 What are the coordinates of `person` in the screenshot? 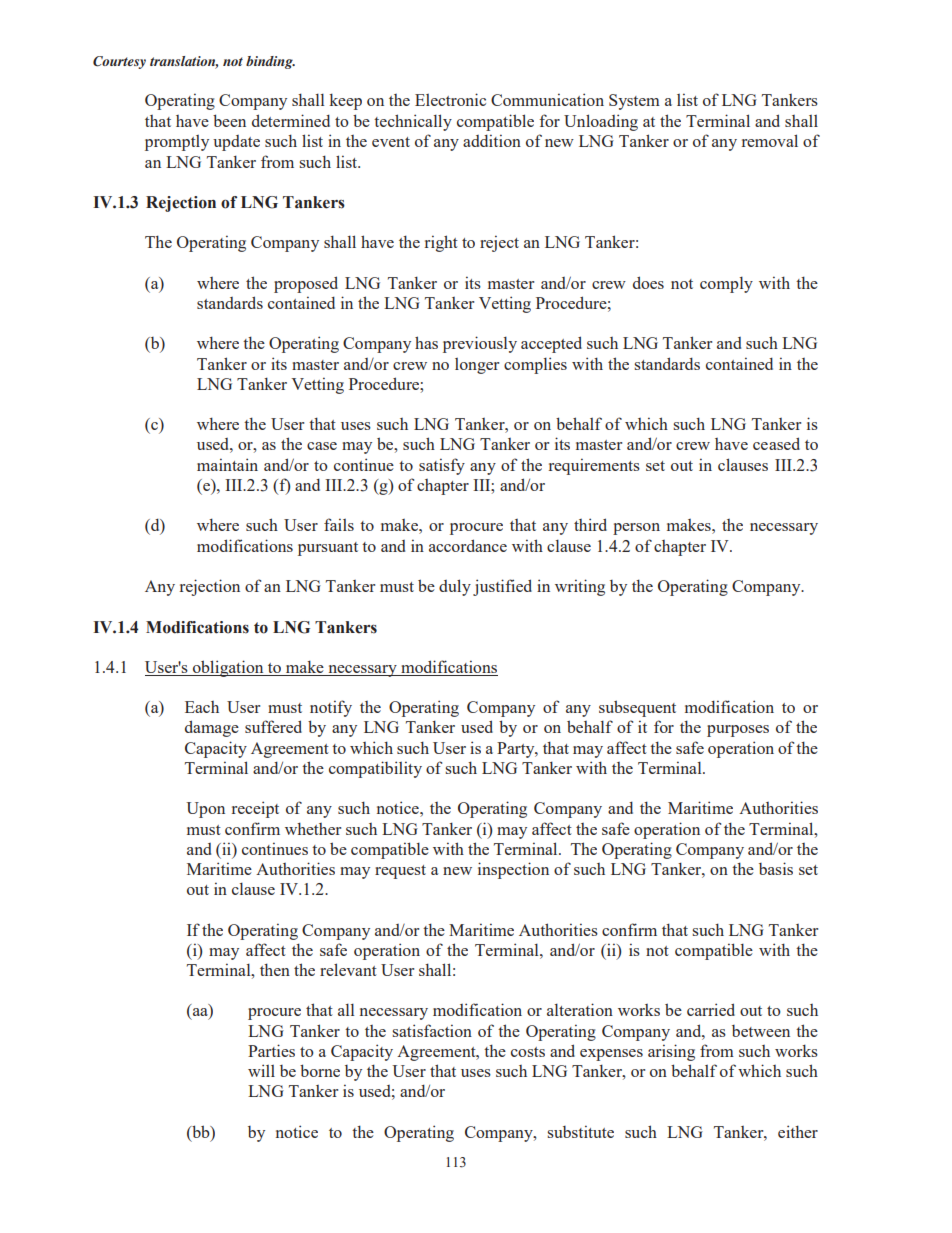 It's located at (636, 529).
